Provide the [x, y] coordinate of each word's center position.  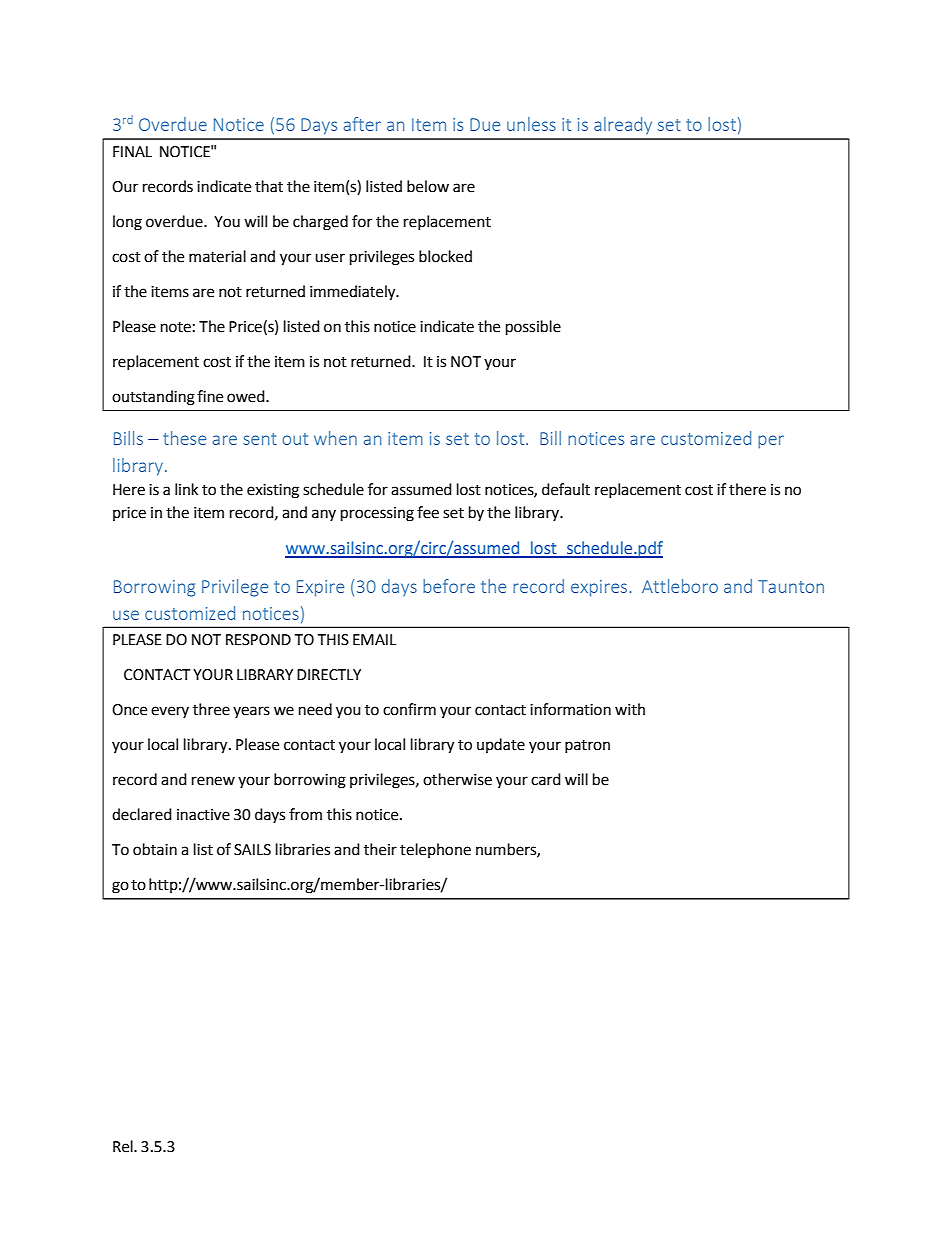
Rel [124, 1146]
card [546, 779]
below [428, 186]
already [623, 125]
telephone [435, 850]
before [449, 586]
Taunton [791, 586]
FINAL [132, 151]
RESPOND [258, 640]
